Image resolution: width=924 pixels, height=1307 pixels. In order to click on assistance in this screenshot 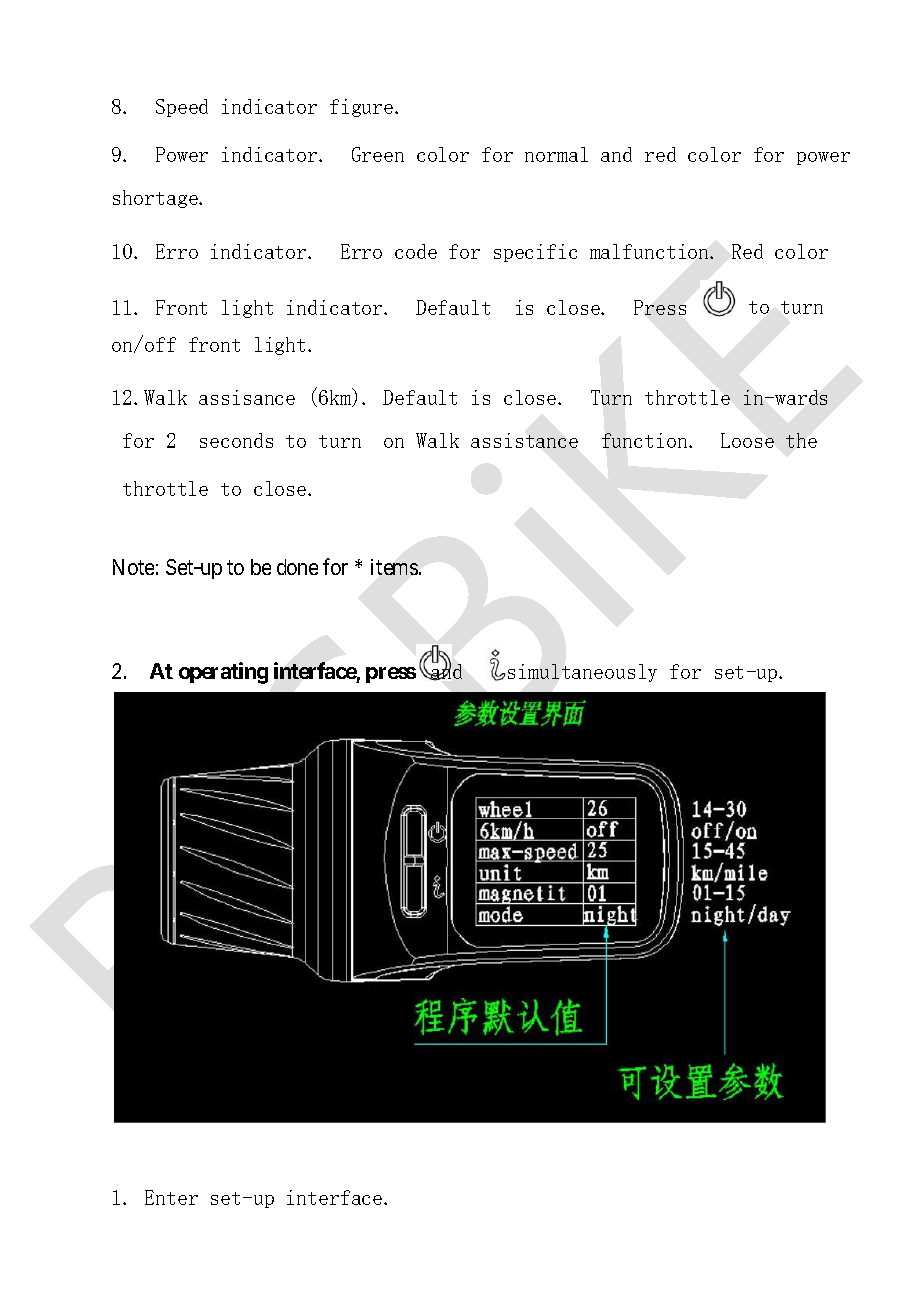, I will do `click(524, 440)`.
